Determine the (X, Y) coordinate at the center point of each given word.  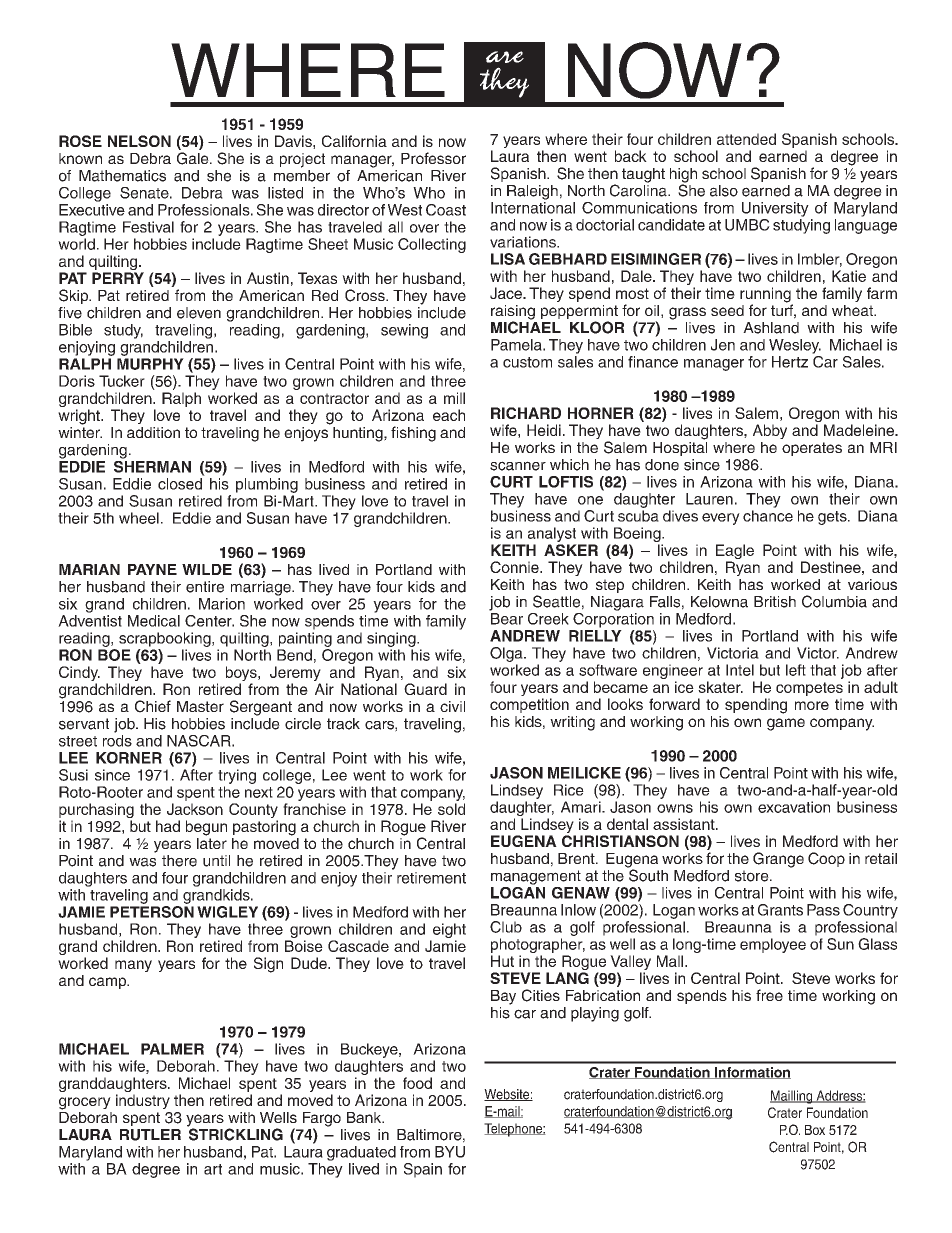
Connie (515, 567)
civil (452, 706)
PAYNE (152, 569)
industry (143, 1101)
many (133, 966)
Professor (433, 158)
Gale (194, 158)
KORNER (129, 758)
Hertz (790, 362)
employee (773, 945)
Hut (502, 961)
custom (527, 362)
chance (768, 516)
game (786, 724)
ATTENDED (746, 139)
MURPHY (150, 364)
